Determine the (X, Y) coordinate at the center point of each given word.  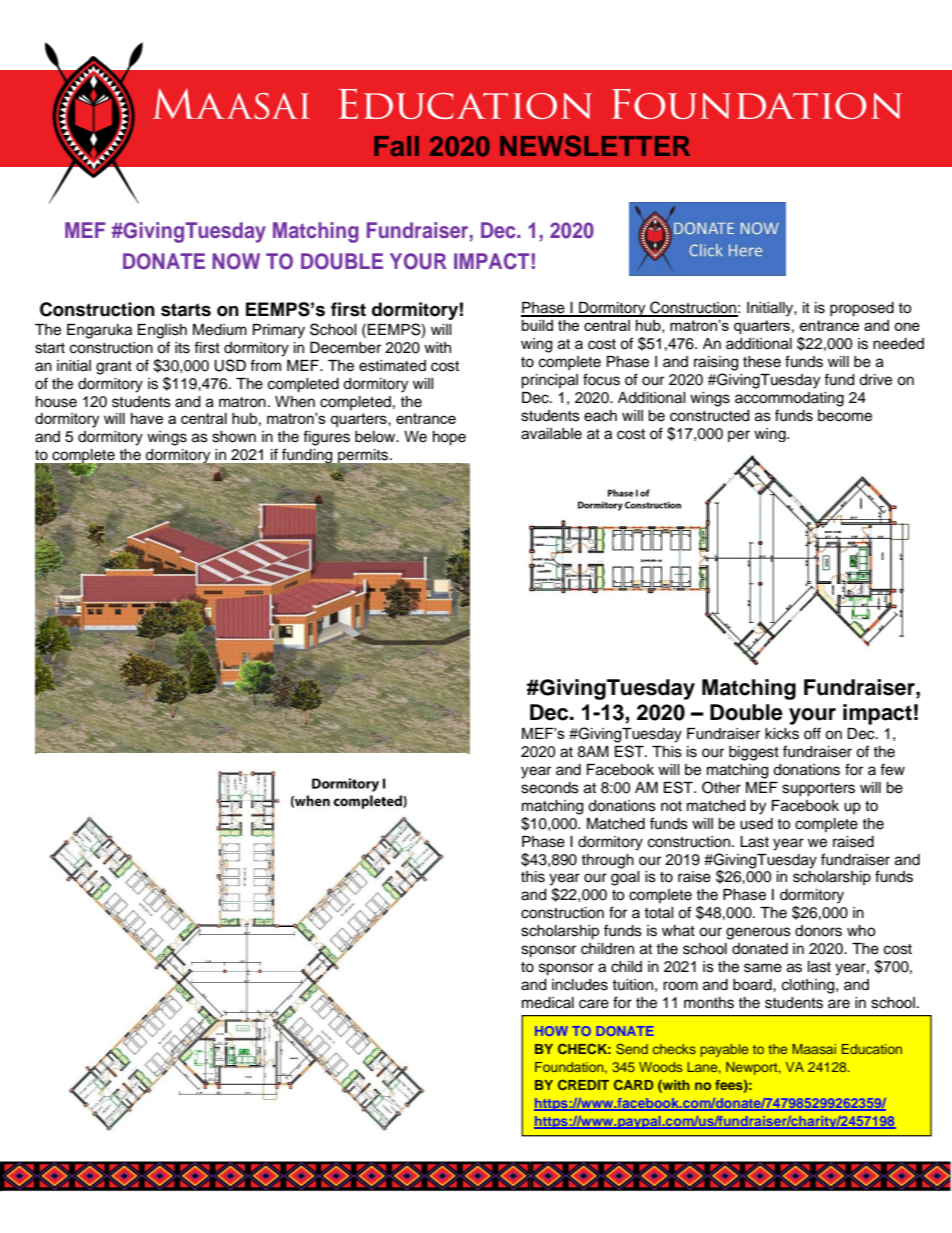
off (812, 733)
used (756, 824)
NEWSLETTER (595, 146)
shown (234, 437)
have (147, 418)
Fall (396, 146)
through (607, 861)
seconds (550, 788)
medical (548, 1003)
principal (549, 381)
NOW (236, 261)
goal (625, 878)
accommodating (789, 399)
